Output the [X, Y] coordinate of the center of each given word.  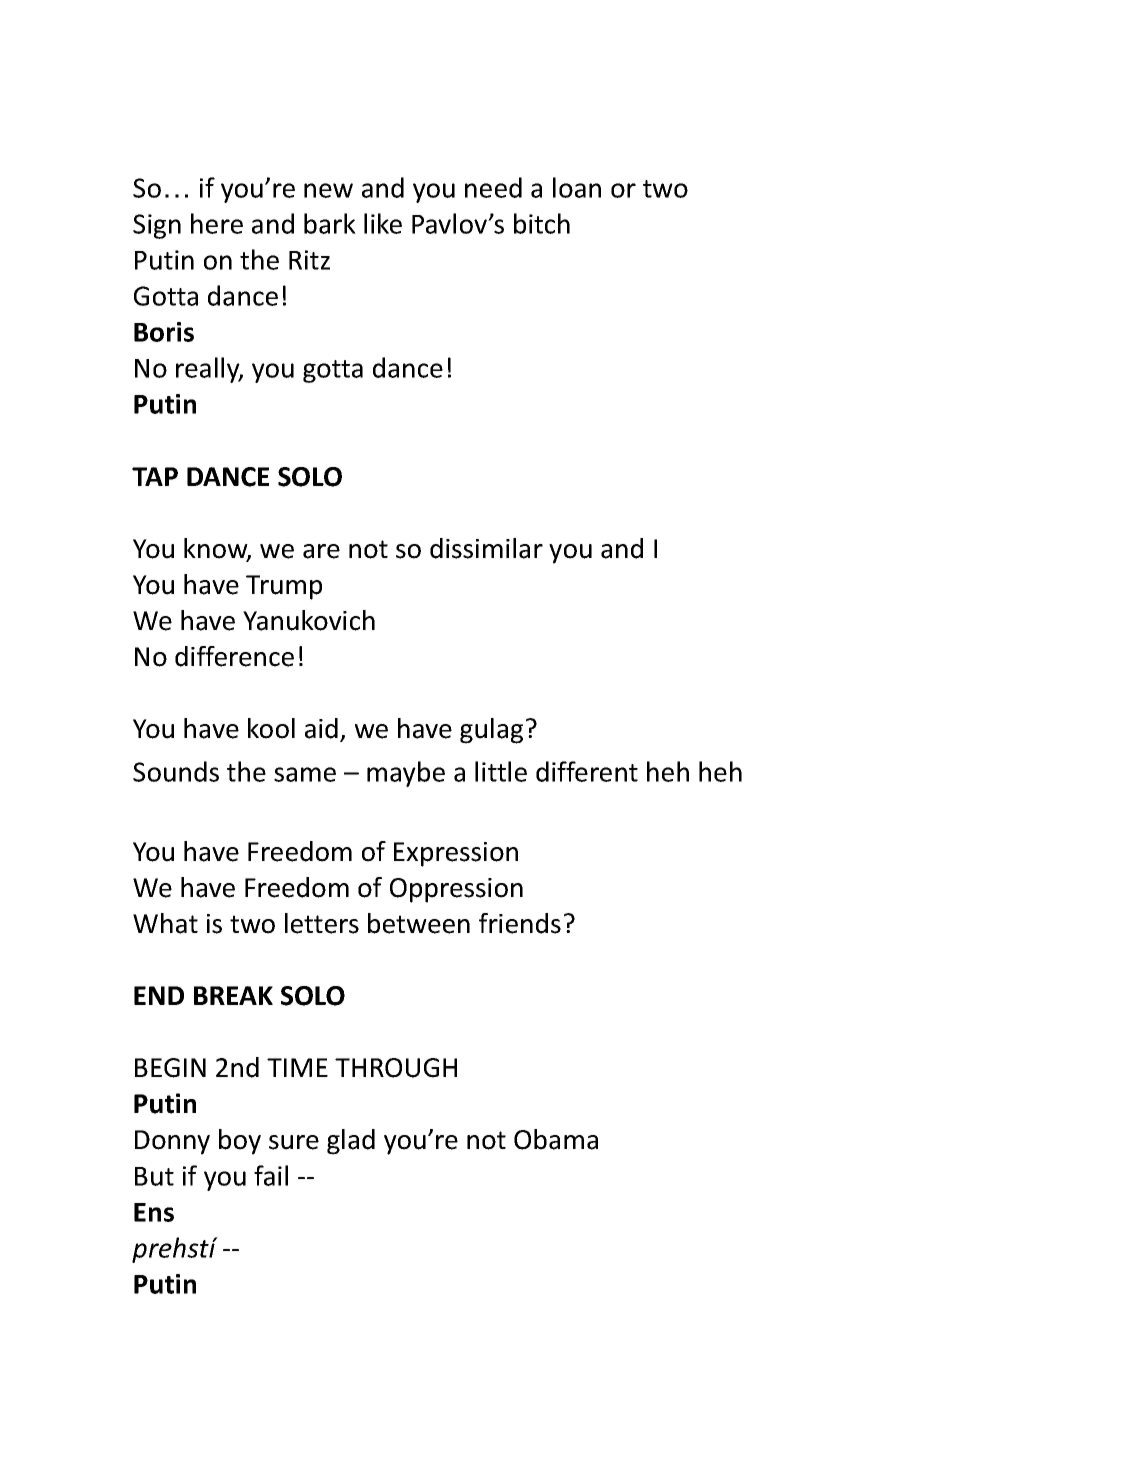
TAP [155, 476]
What [165, 923]
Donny [172, 1142]
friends [520, 923]
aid [321, 728]
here [217, 223]
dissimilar [486, 548]
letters [322, 923]
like [383, 223]
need [493, 187]
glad [351, 1142]
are [321, 551]
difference [234, 656]
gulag [491, 731]
